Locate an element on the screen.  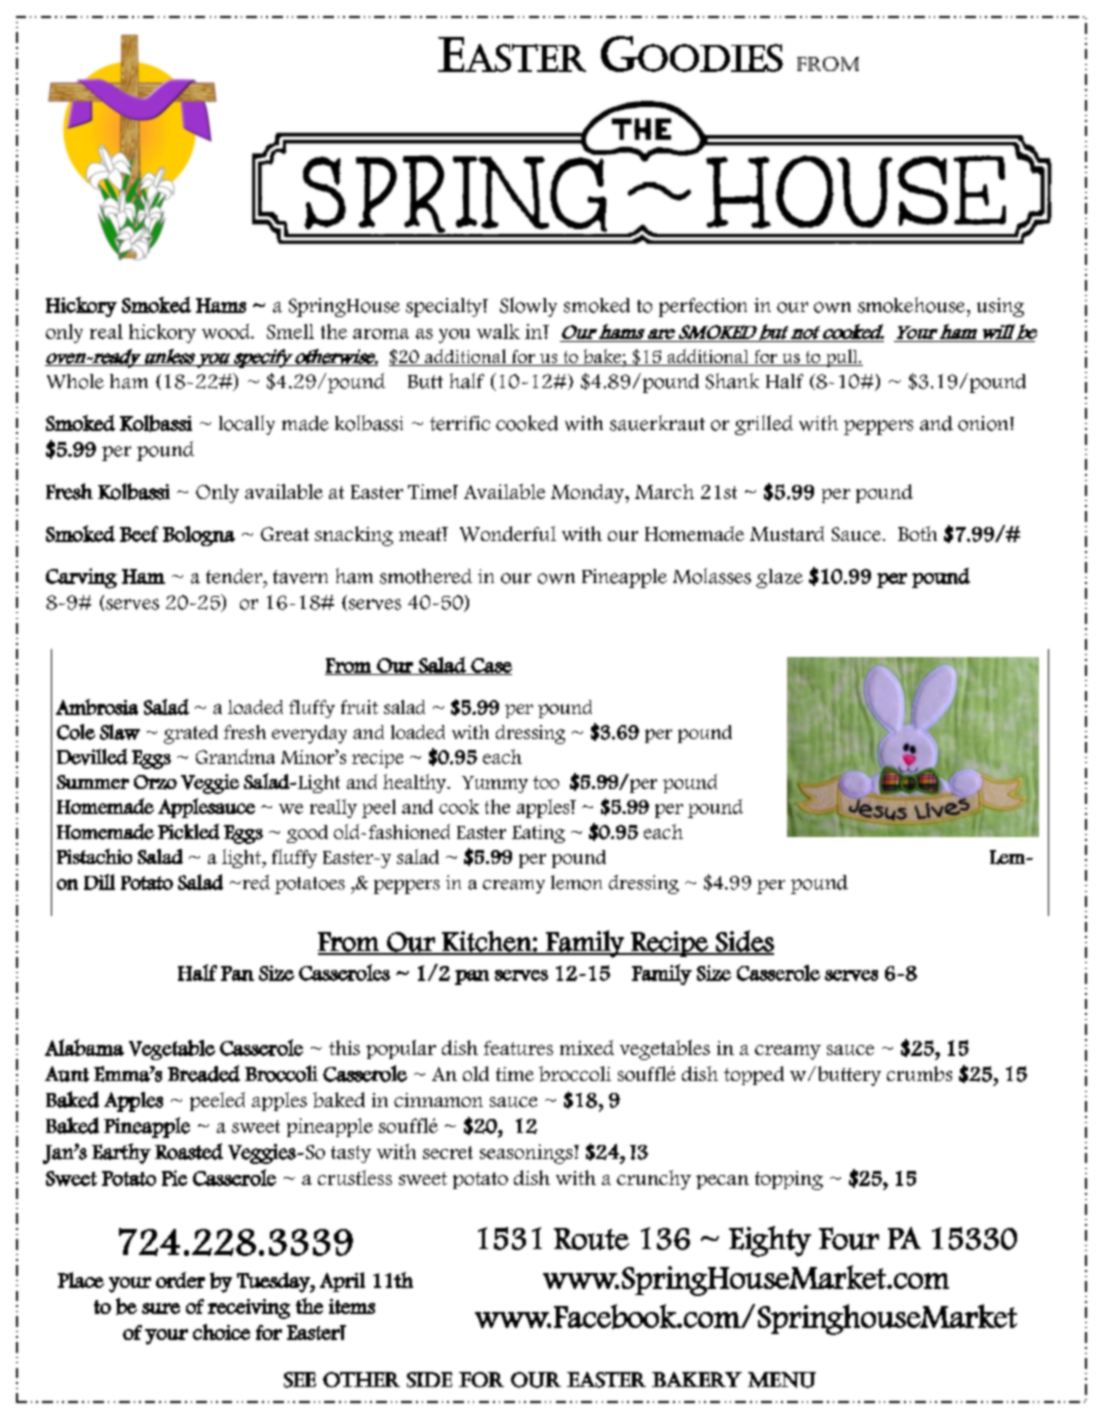
choice is located at coordinates (221, 1332).
